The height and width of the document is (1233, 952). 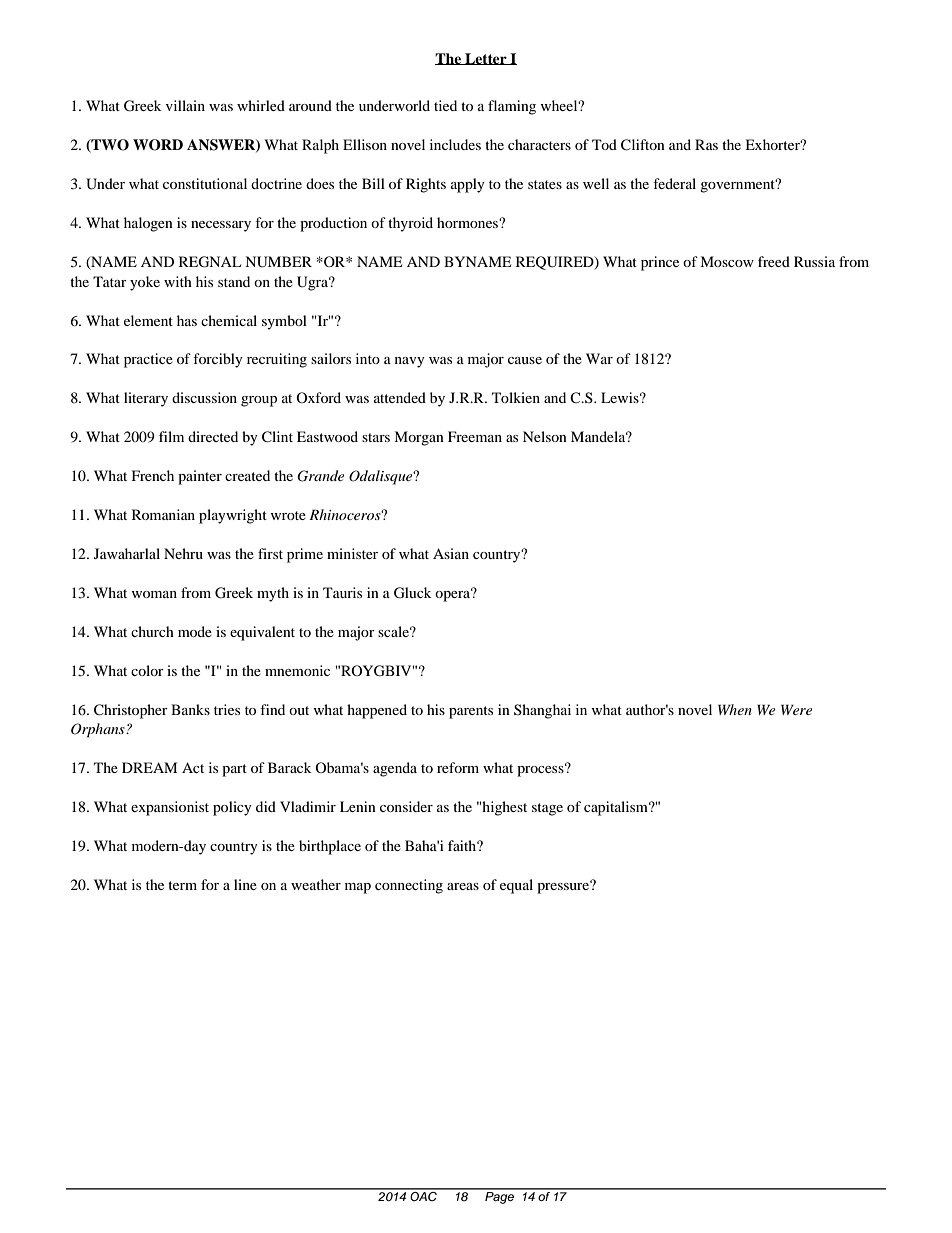 I want to click on REQUIRED, so click(x=556, y=263).
